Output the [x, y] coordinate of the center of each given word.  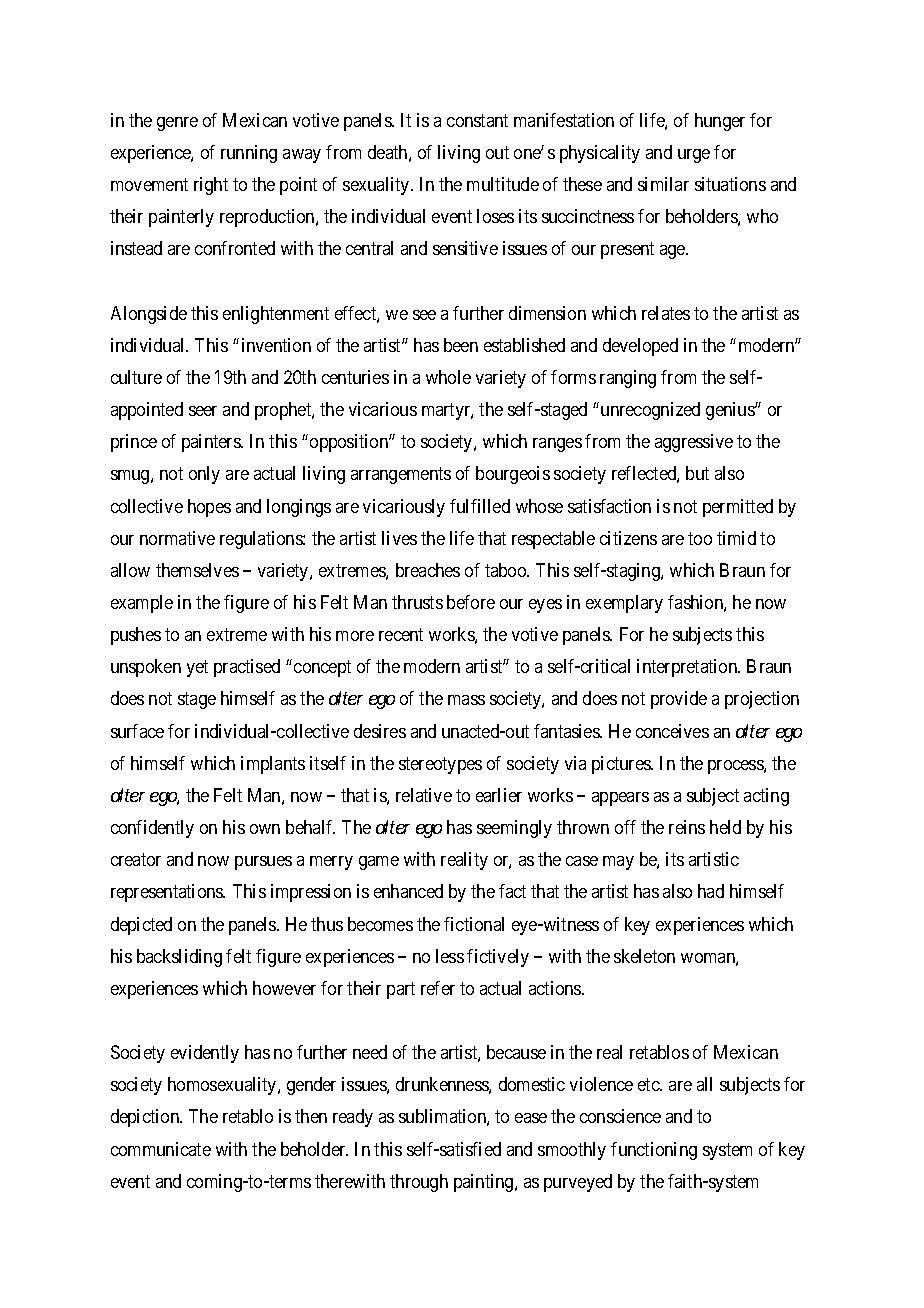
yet [197, 669]
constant [477, 120]
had [711, 891]
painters [212, 443]
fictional [474, 924]
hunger [720, 122]
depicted [141, 926]
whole [448, 377]
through [419, 1183]
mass [466, 700]
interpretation [688, 668]
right [211, 186]
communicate [161, 1149]
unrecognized [650, 411]
